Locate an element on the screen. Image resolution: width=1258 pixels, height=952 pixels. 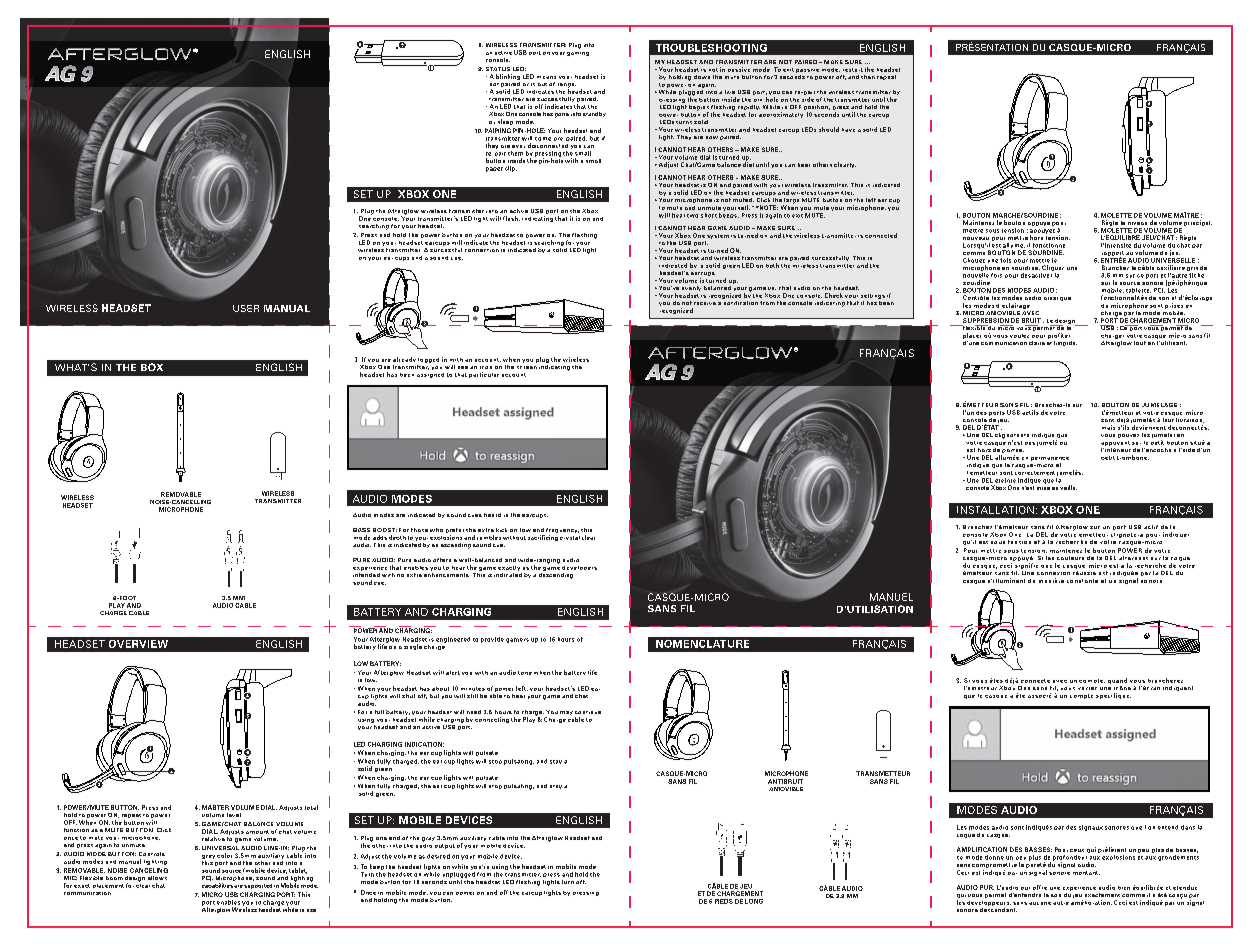
mais is located at coordinates (1108, 427).
